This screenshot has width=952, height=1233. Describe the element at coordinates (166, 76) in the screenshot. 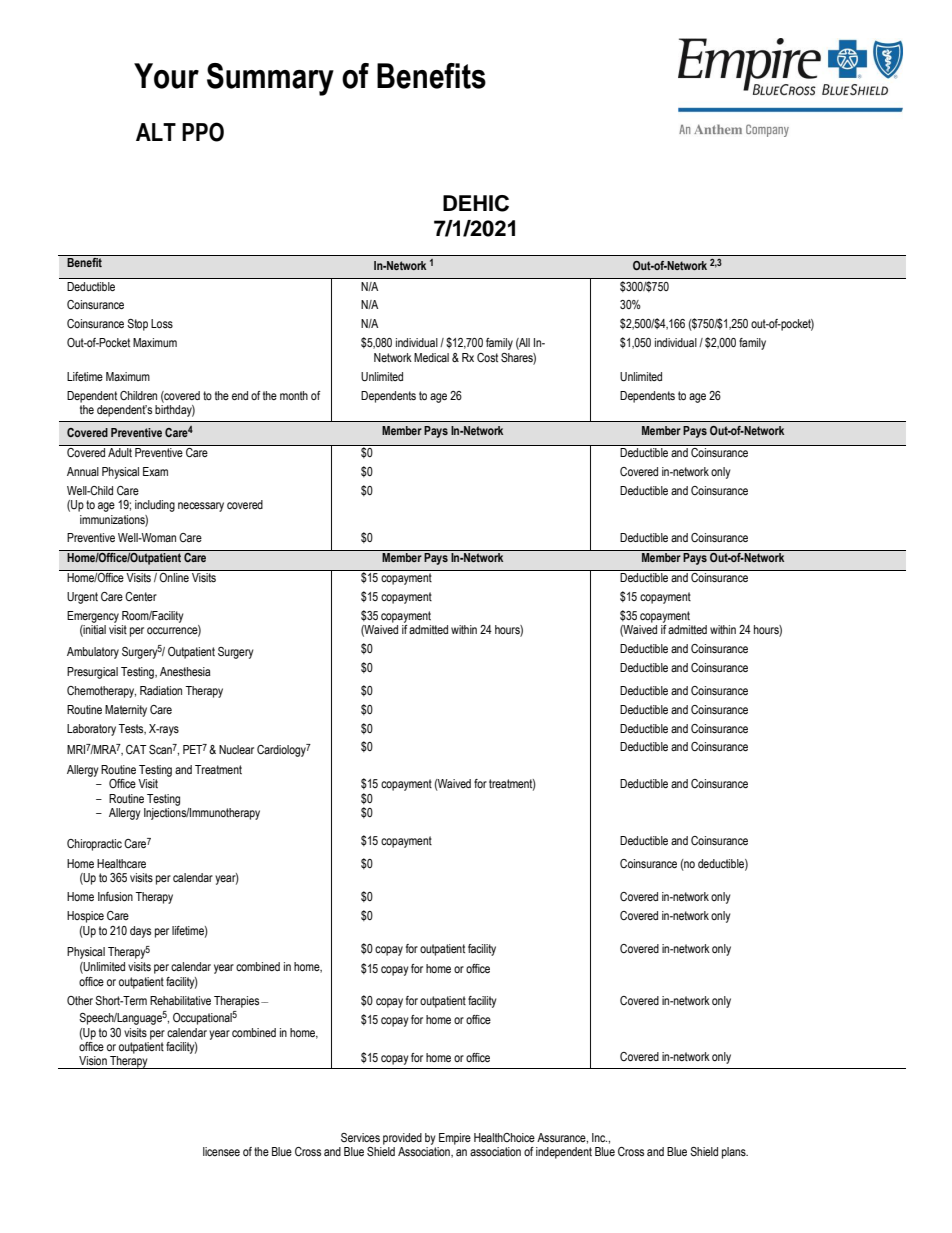

I see `Your` at that location.
